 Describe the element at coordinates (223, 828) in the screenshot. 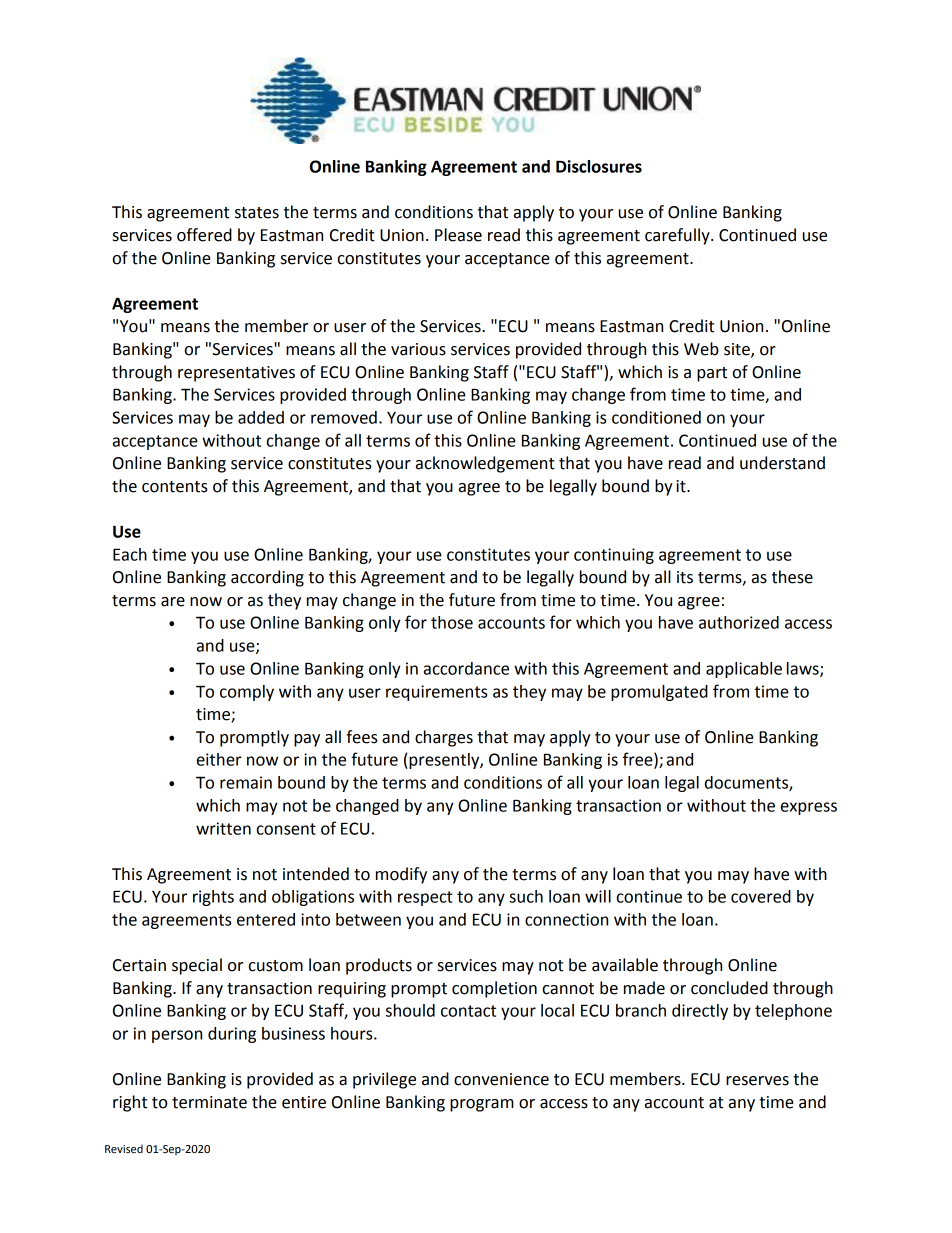

I see `written` at that location.
